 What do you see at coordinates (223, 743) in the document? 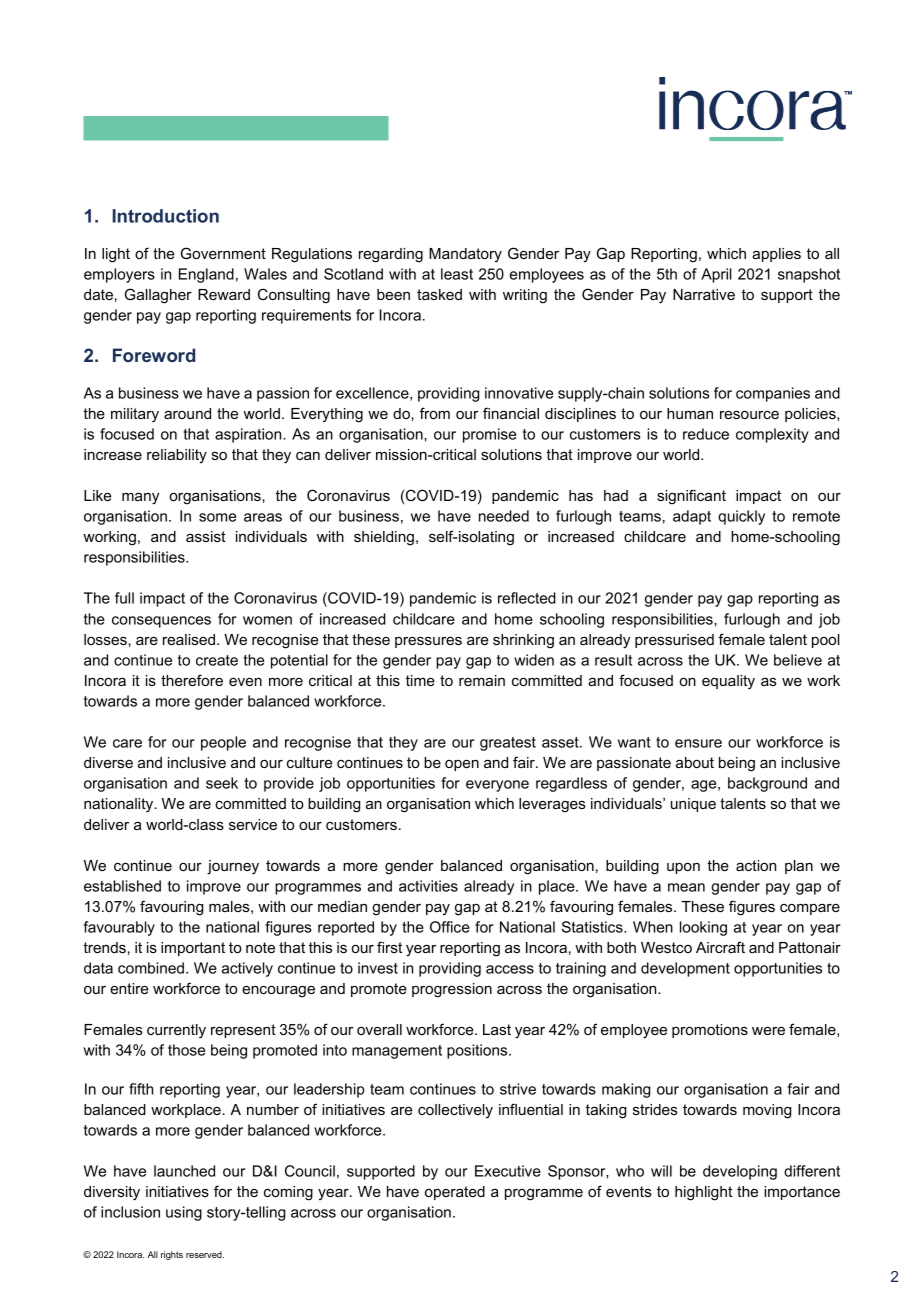
I see `people` at bounding box center [223, 743].
